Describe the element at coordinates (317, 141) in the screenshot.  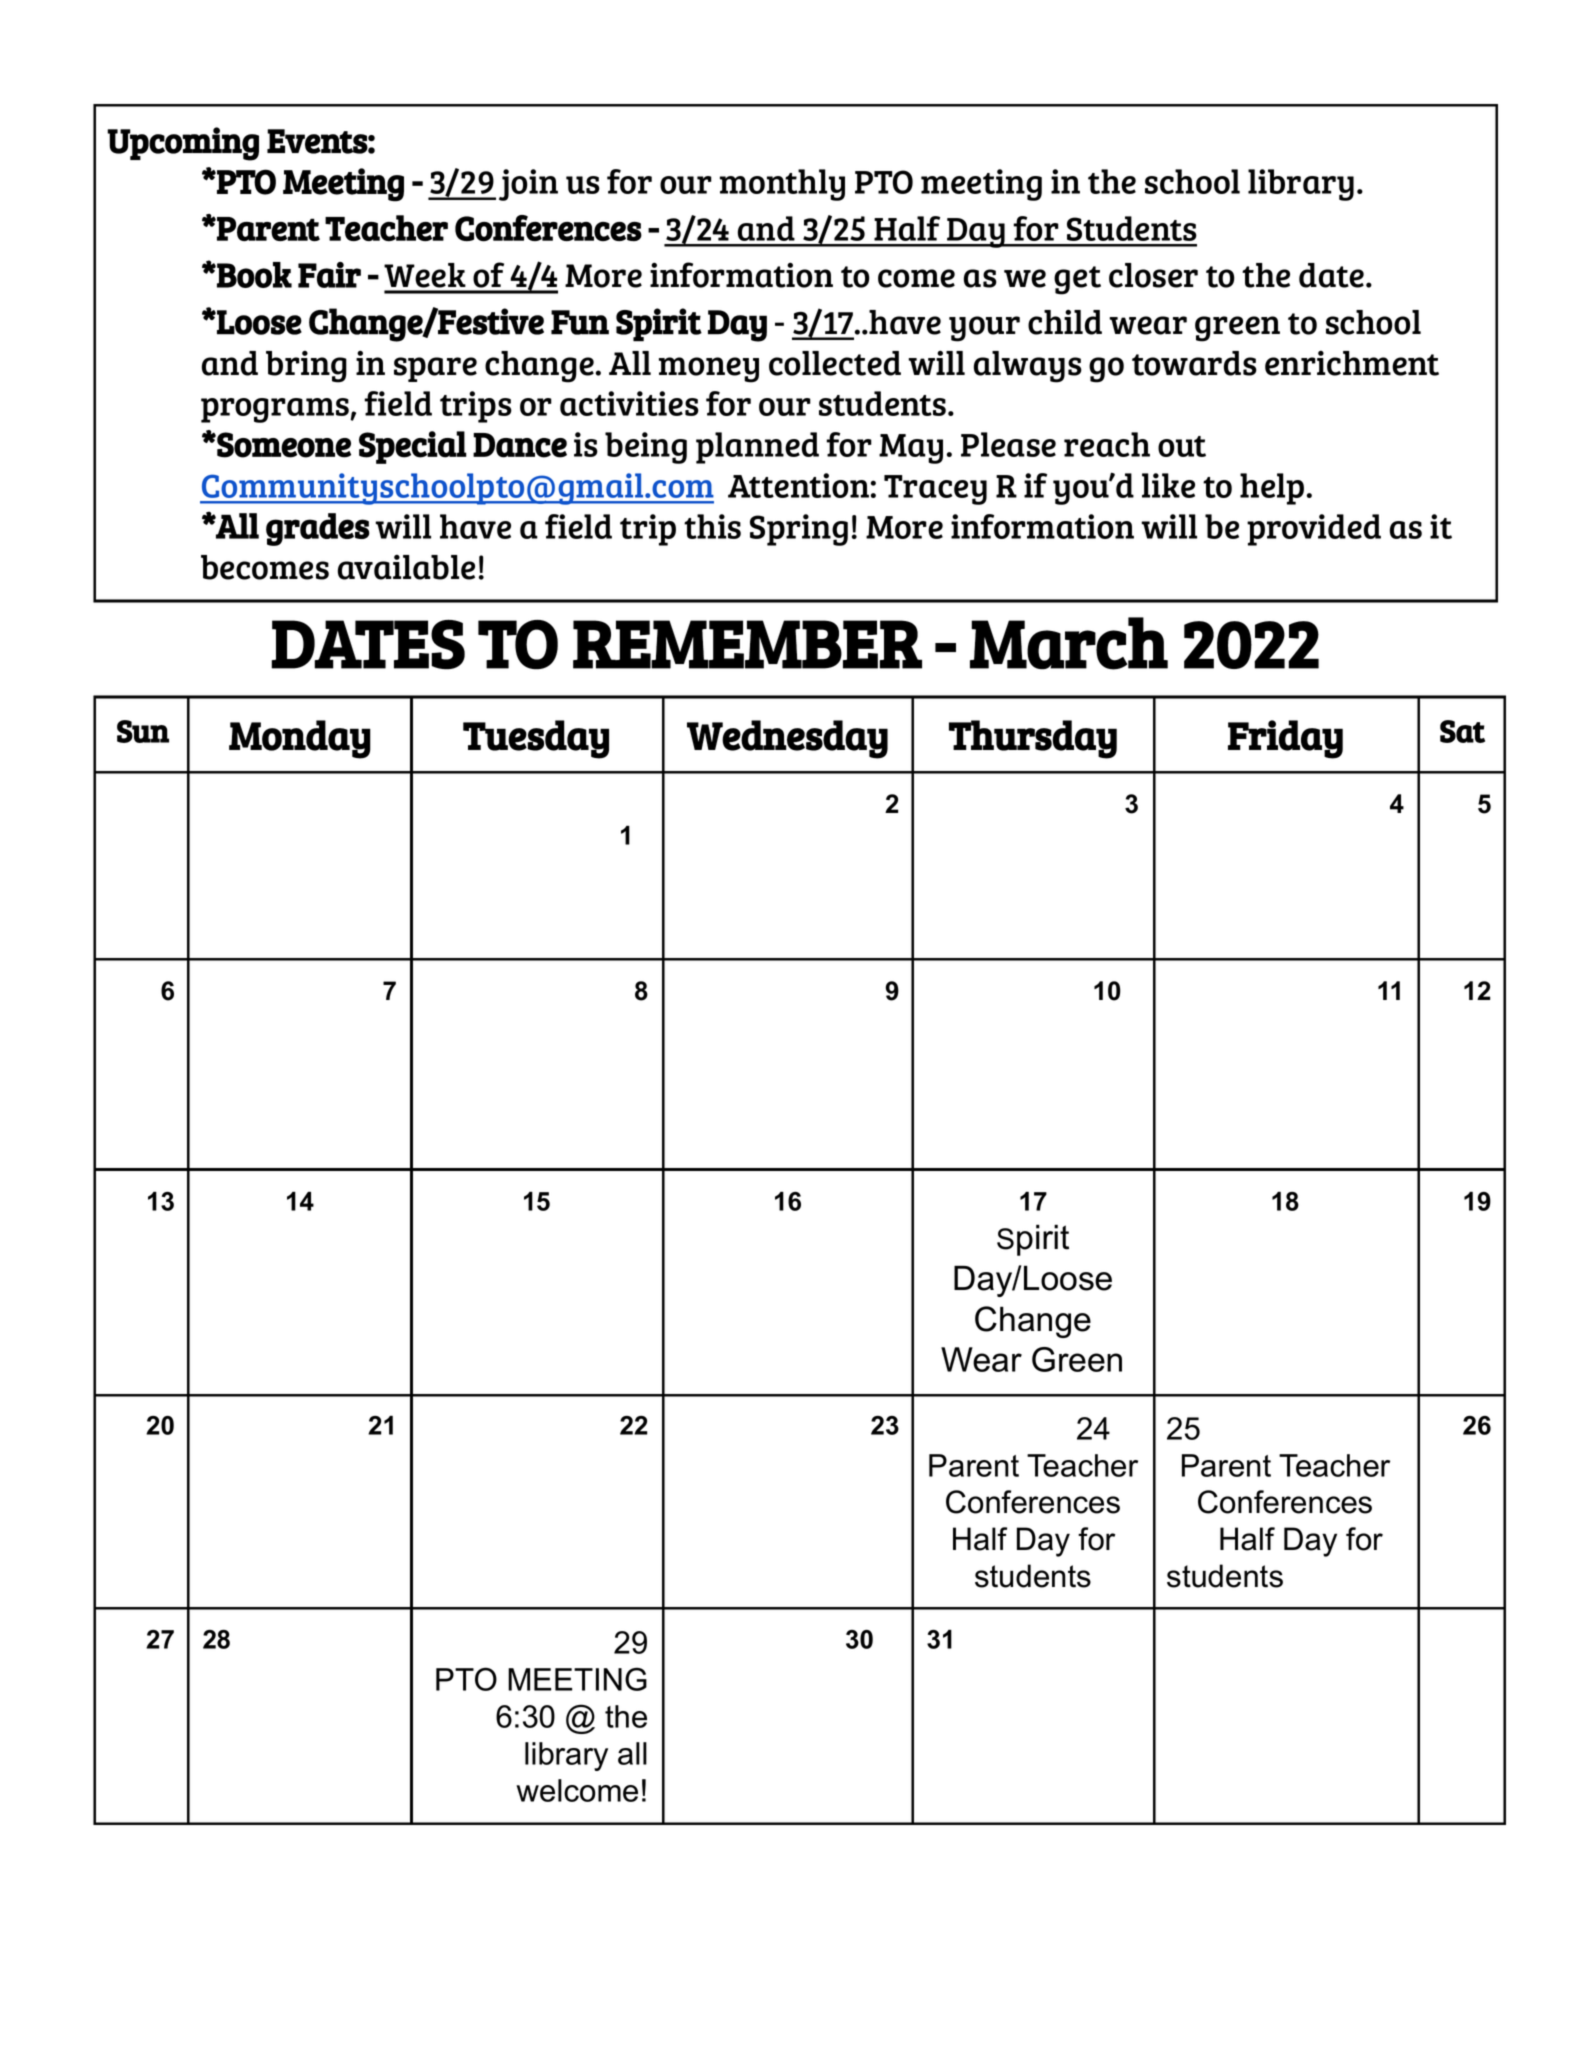
I see `Events` at that location.
